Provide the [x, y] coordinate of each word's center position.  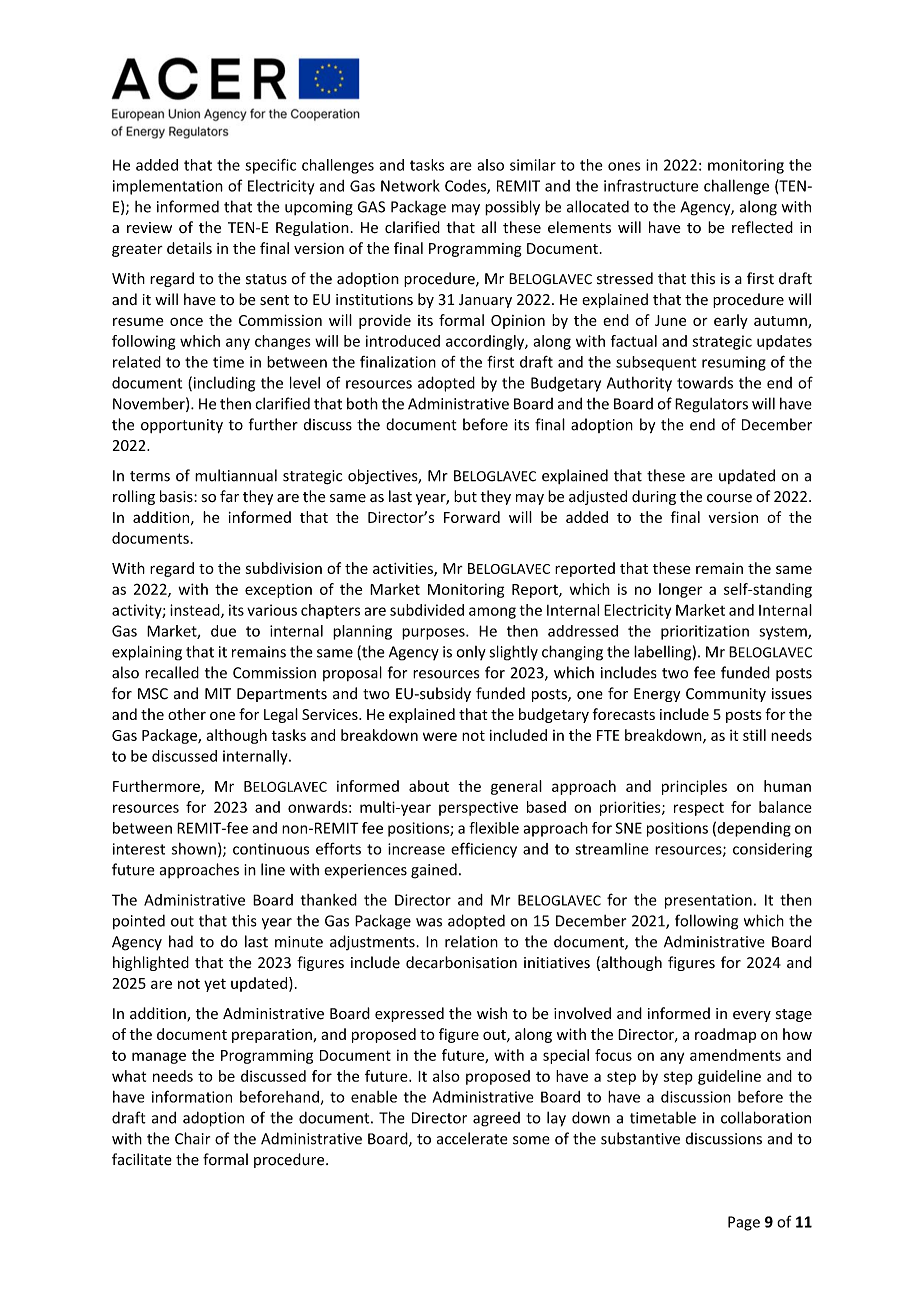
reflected [762, 227]
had [181, 941]
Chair [192, 1138]
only [471, 653]
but [465, 496]
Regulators [711, 405]
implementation [168, 187]
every [752, 1016]
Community [726, 695]
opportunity [182, 426]
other [187, 714]
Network [410, 186]
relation [471, 941]
